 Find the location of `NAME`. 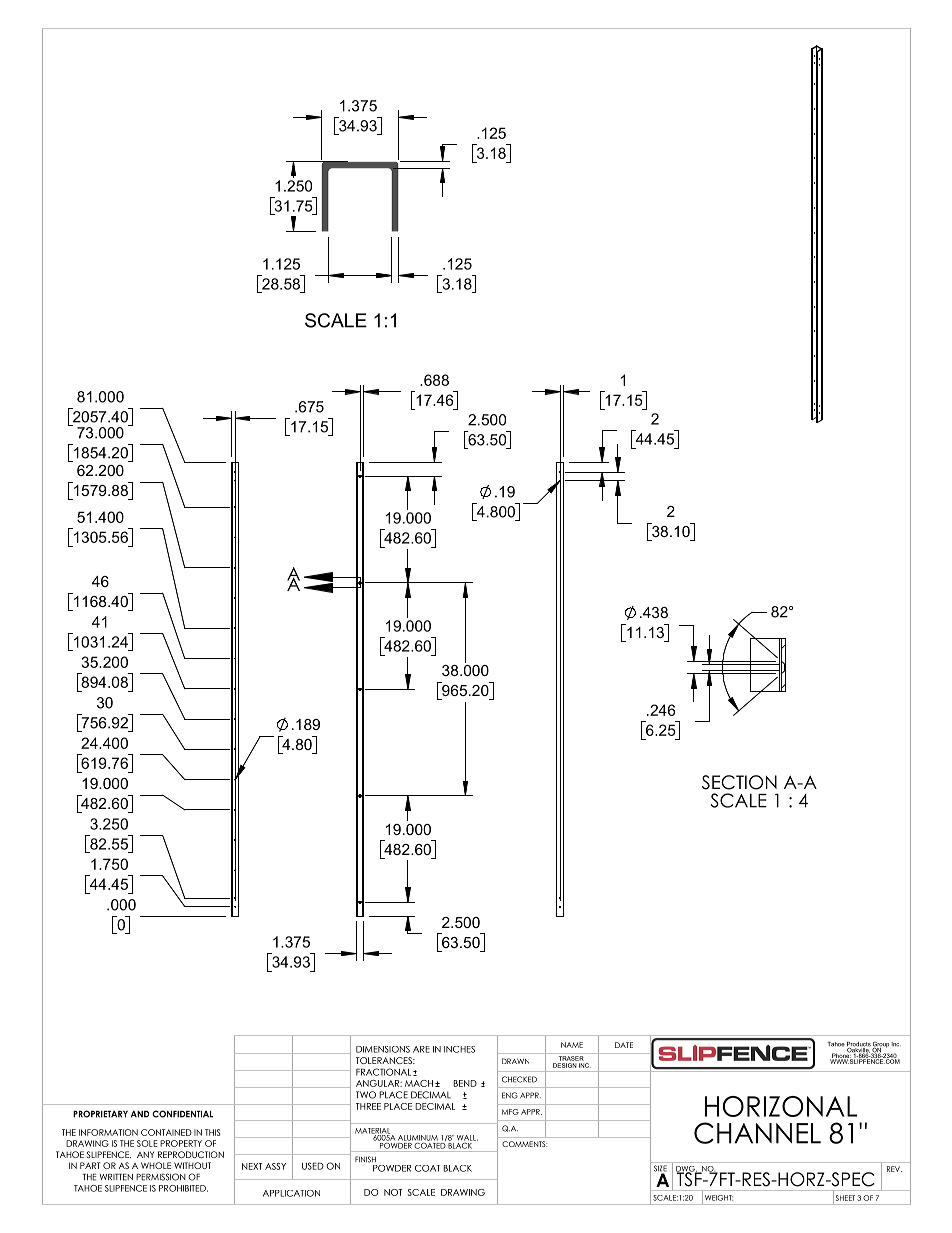

NAME is located at coordinates (572, 1045).
